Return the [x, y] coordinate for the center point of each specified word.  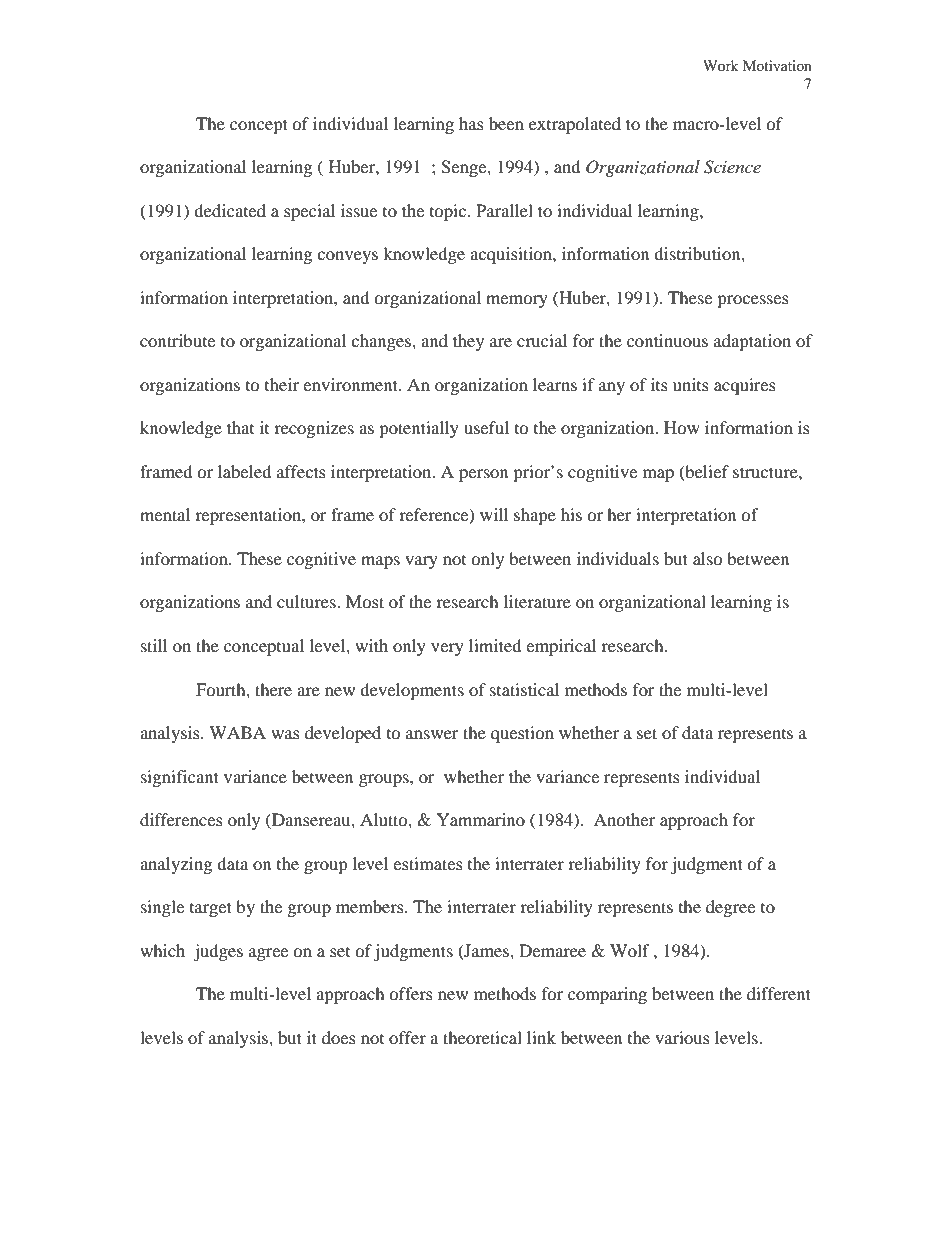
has [471, 123]
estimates [428, 863]
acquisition [512, 255]
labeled [245, 471]
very [447, 649]
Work [721, 65]
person [483, 475]
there [273, 689]
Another [624, 819]
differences [181, 819]
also [708, 558]
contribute [177, 340]
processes [753, 301]
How [682, 427]
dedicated [230, 210]
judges [218, 952]
